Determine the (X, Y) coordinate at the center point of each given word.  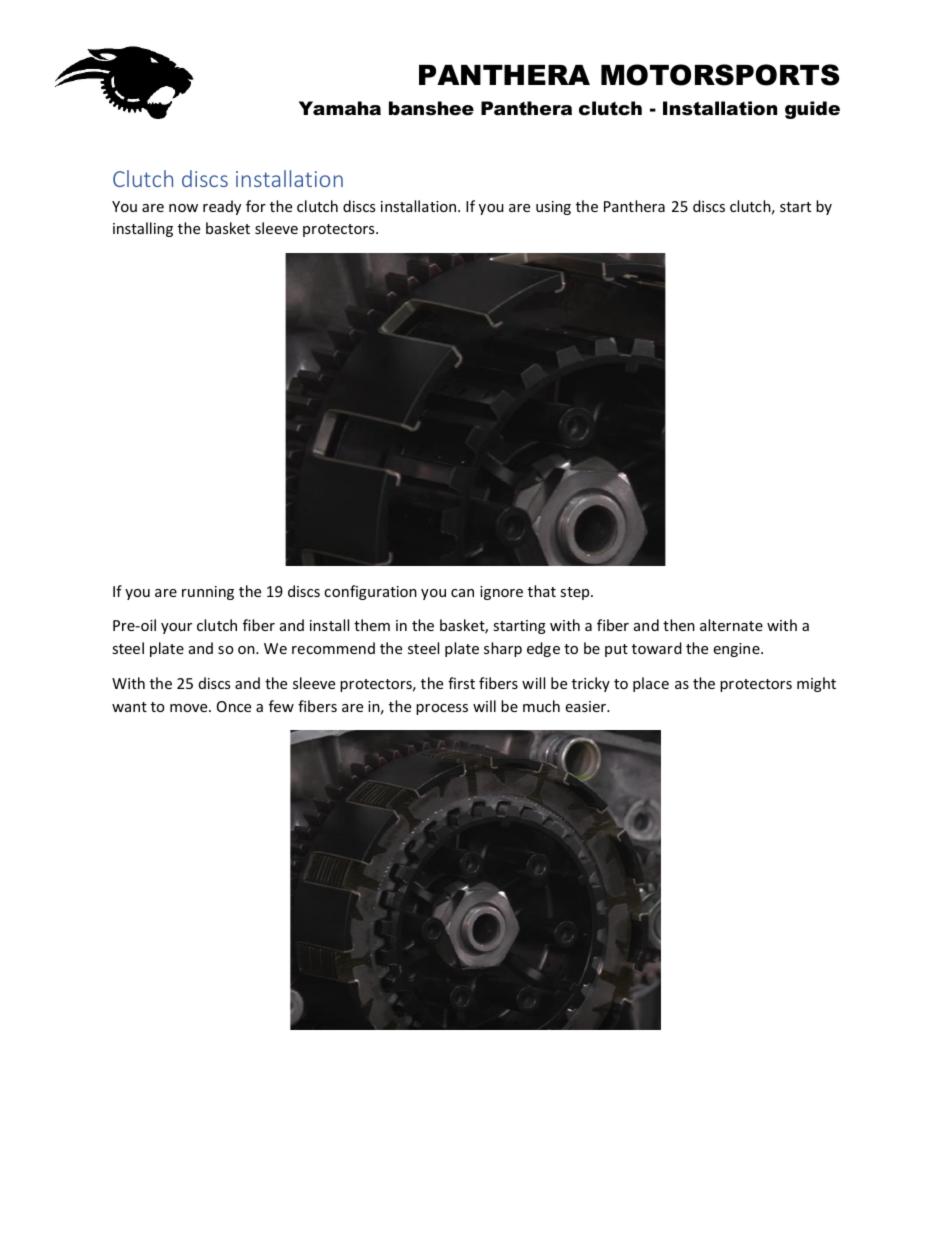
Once (234, 706)
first (461, 683)
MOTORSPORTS (720, 75)
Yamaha (340, 108)
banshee (431, 108)
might (816, 684)
